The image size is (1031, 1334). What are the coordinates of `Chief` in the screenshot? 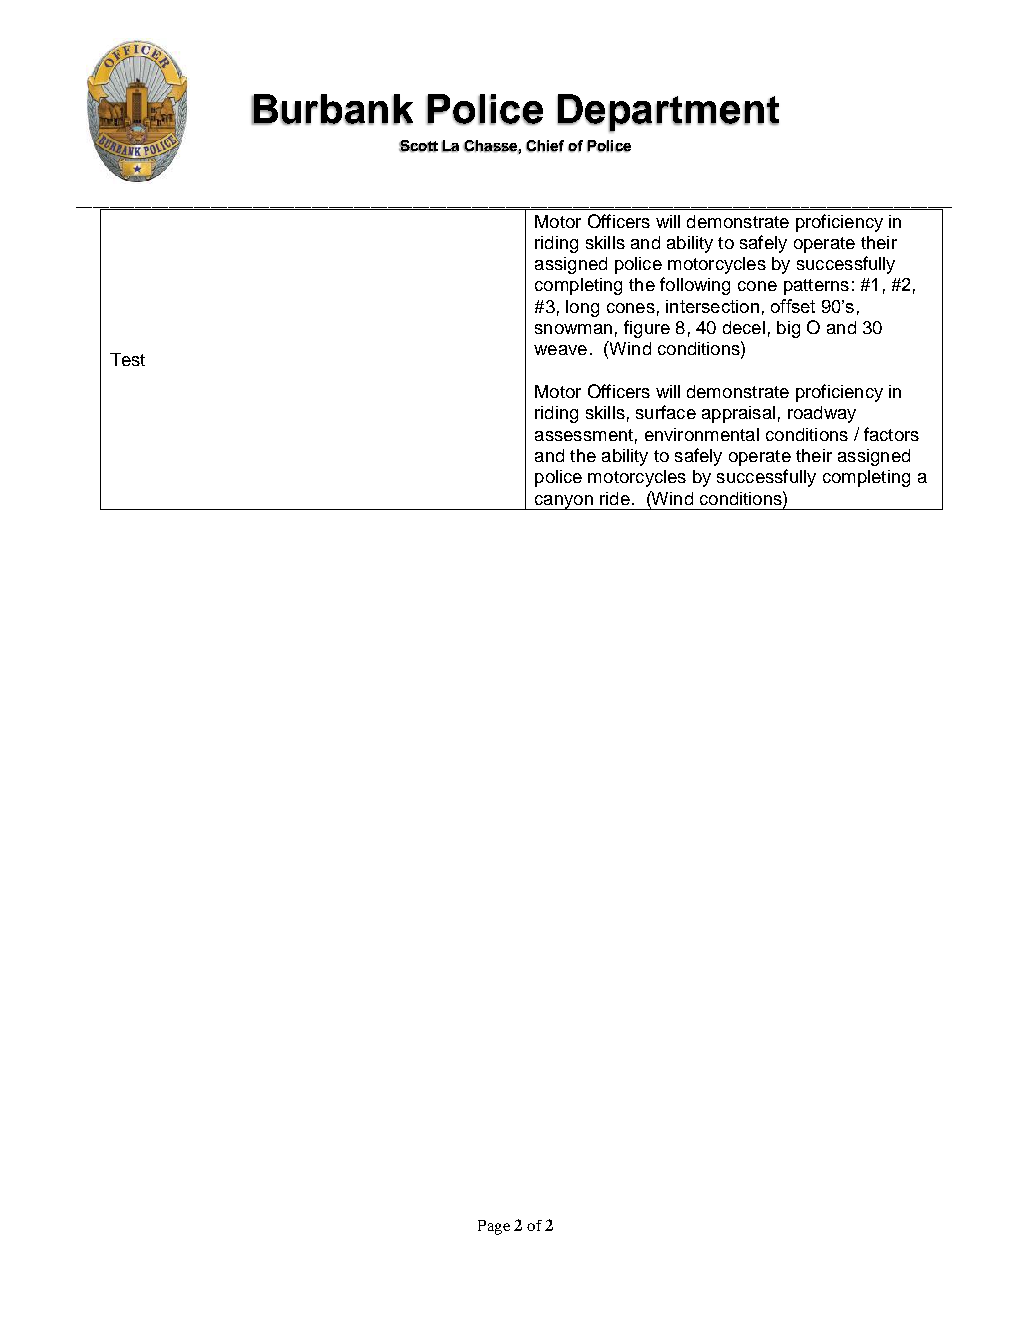 It's located at (545, 146).
